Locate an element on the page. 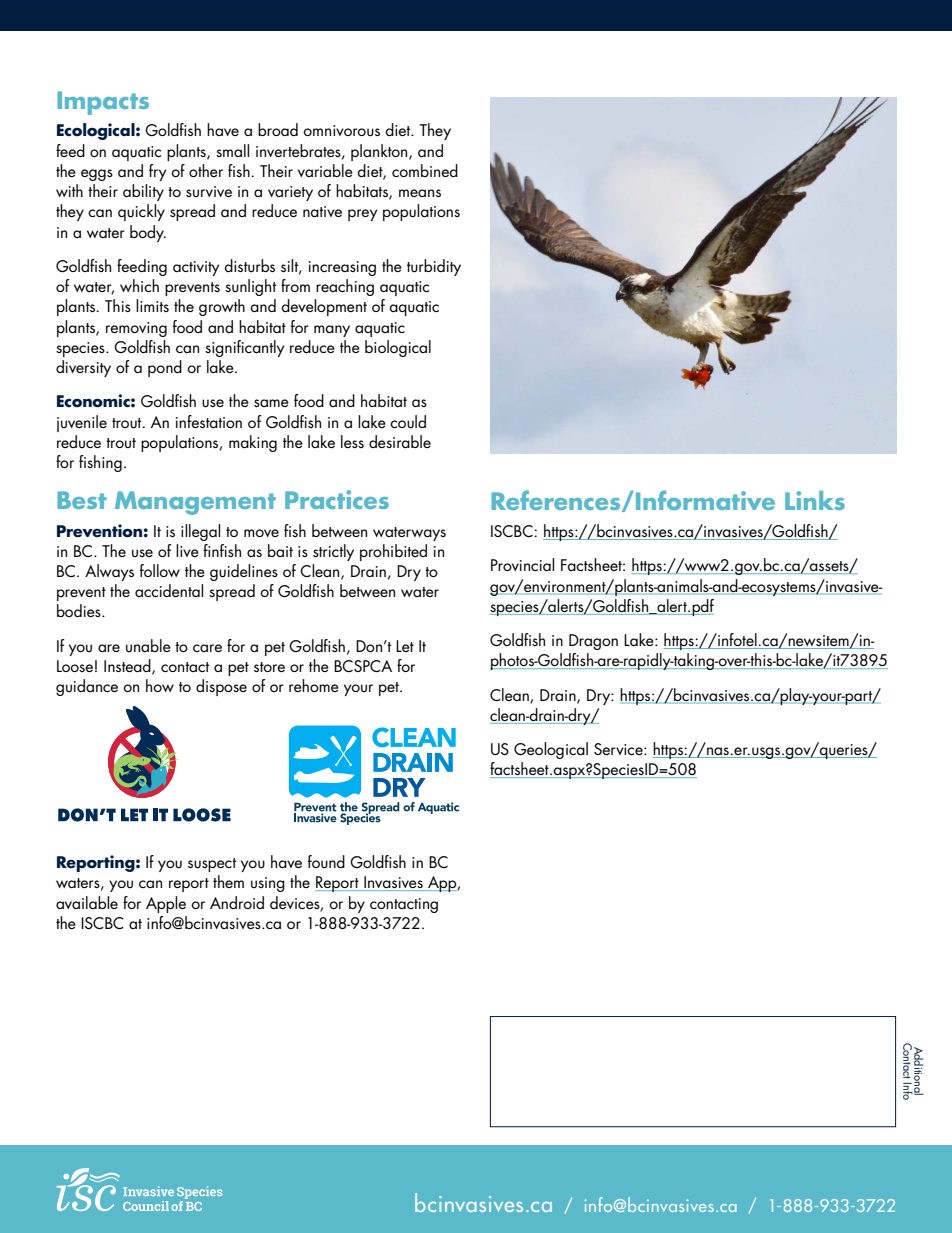 The image size is (952, 1233). Links is located at coordinates (815, 500).
